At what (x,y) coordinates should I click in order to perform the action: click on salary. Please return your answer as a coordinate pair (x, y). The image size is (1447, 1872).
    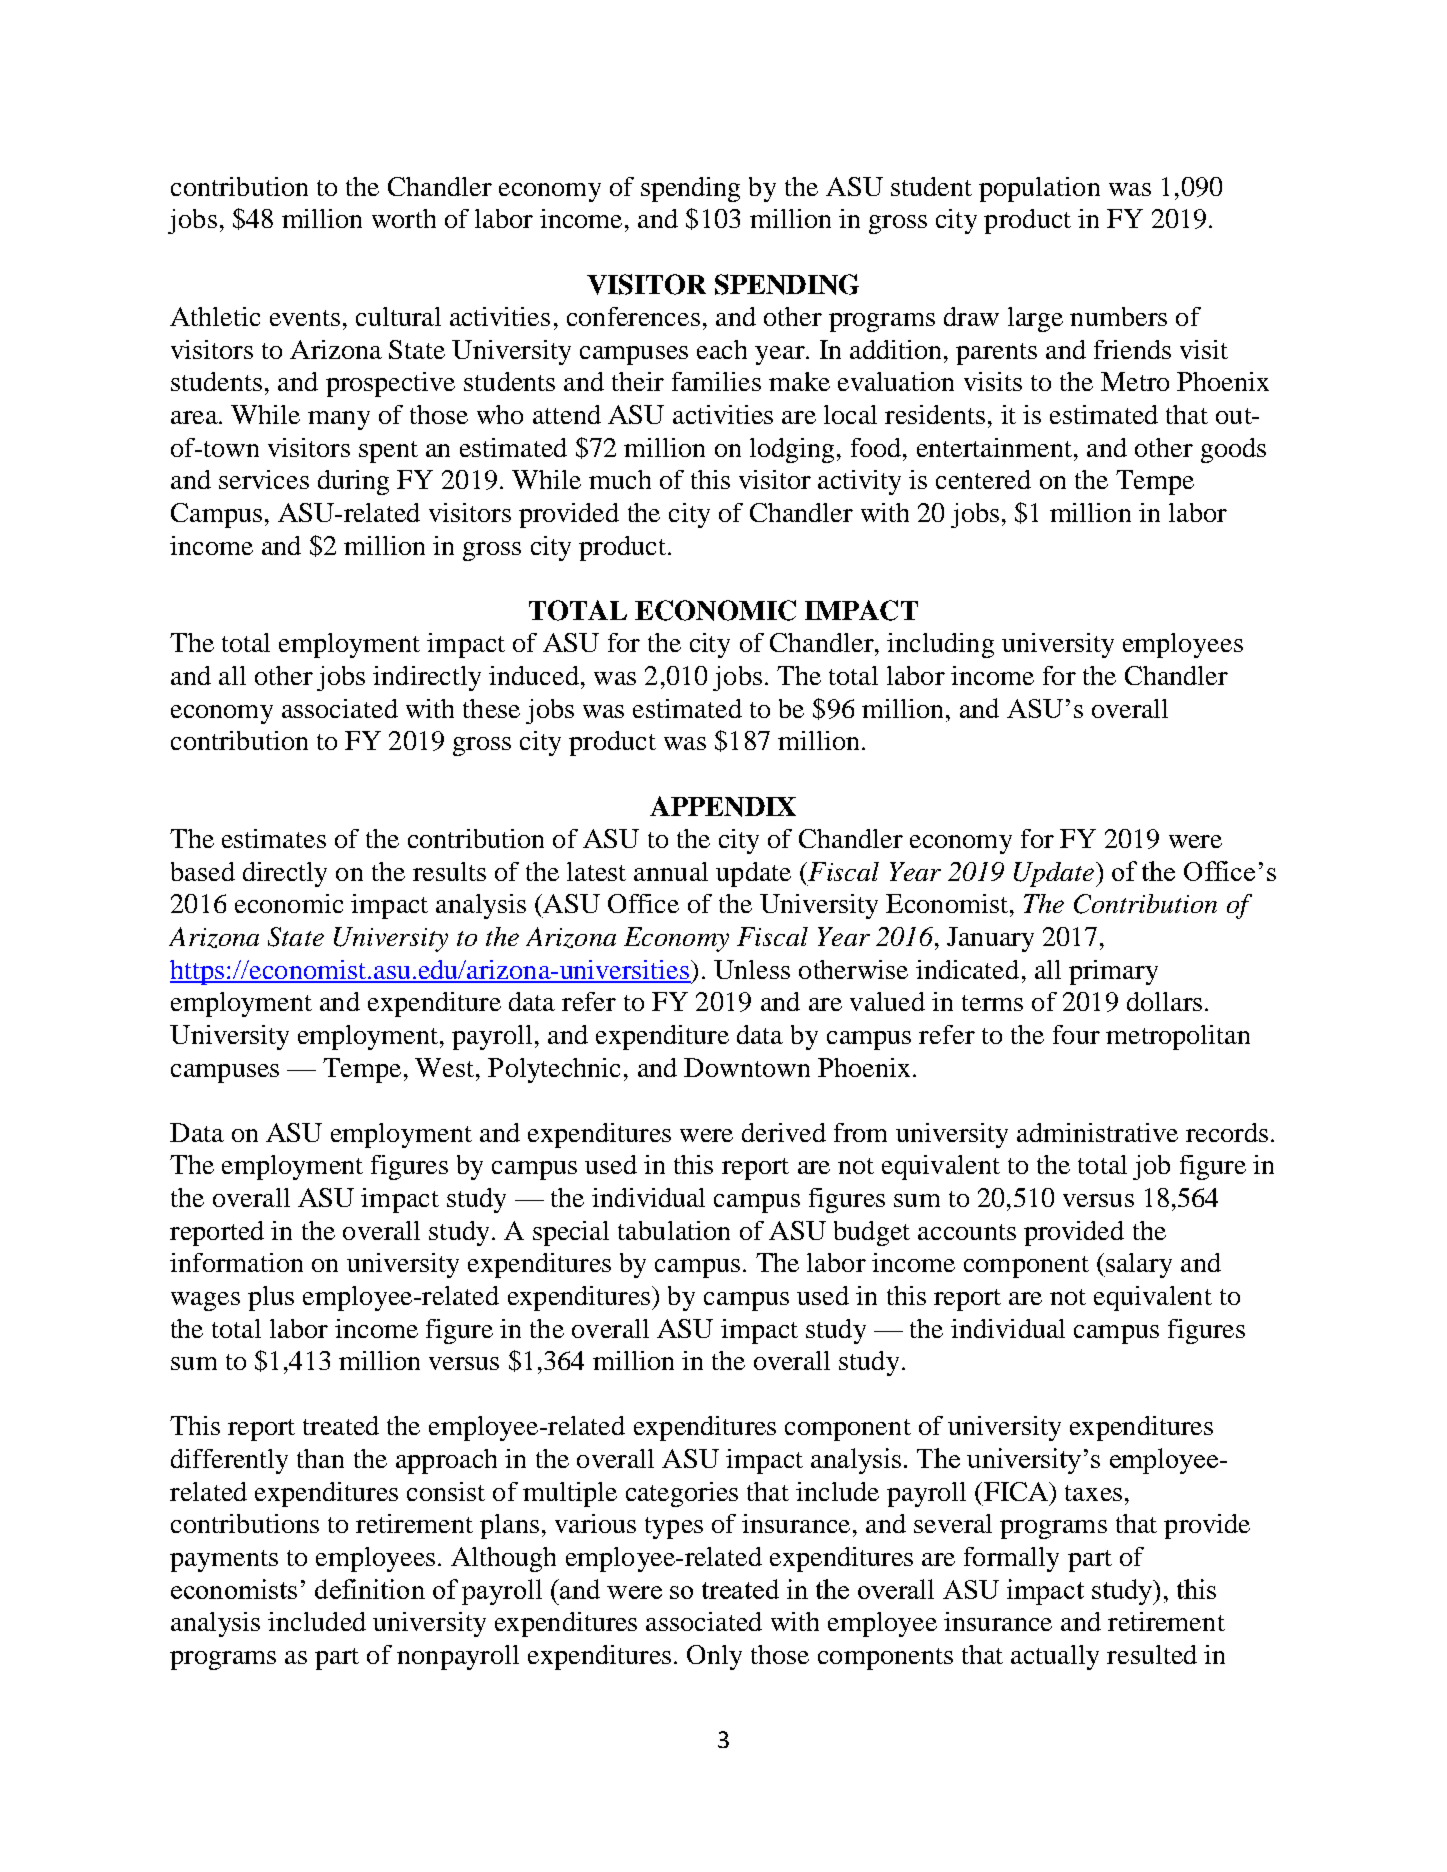
    Looking at the image, I should click on (1138, 1265).
